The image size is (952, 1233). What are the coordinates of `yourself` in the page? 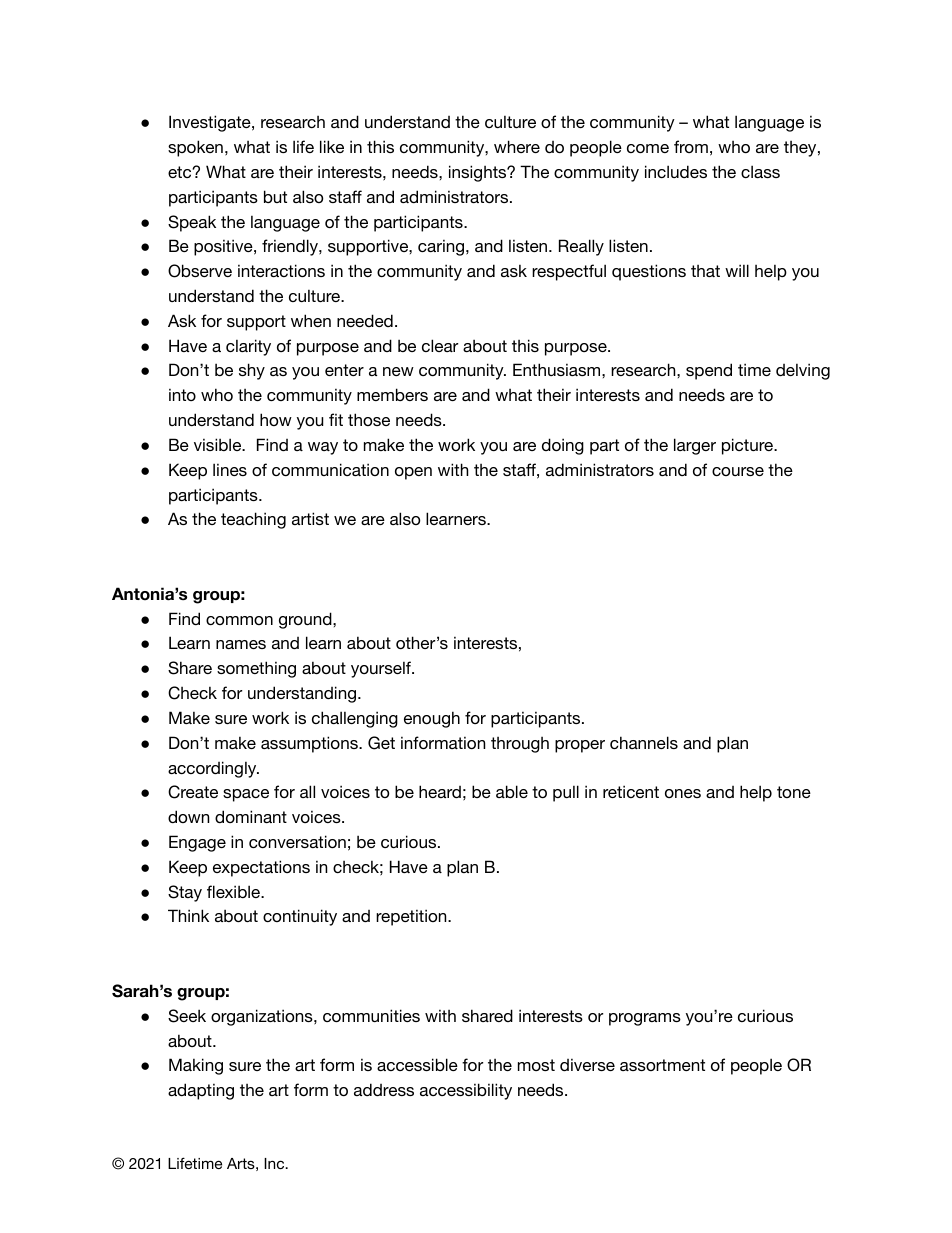 It's located at (382, 669).
